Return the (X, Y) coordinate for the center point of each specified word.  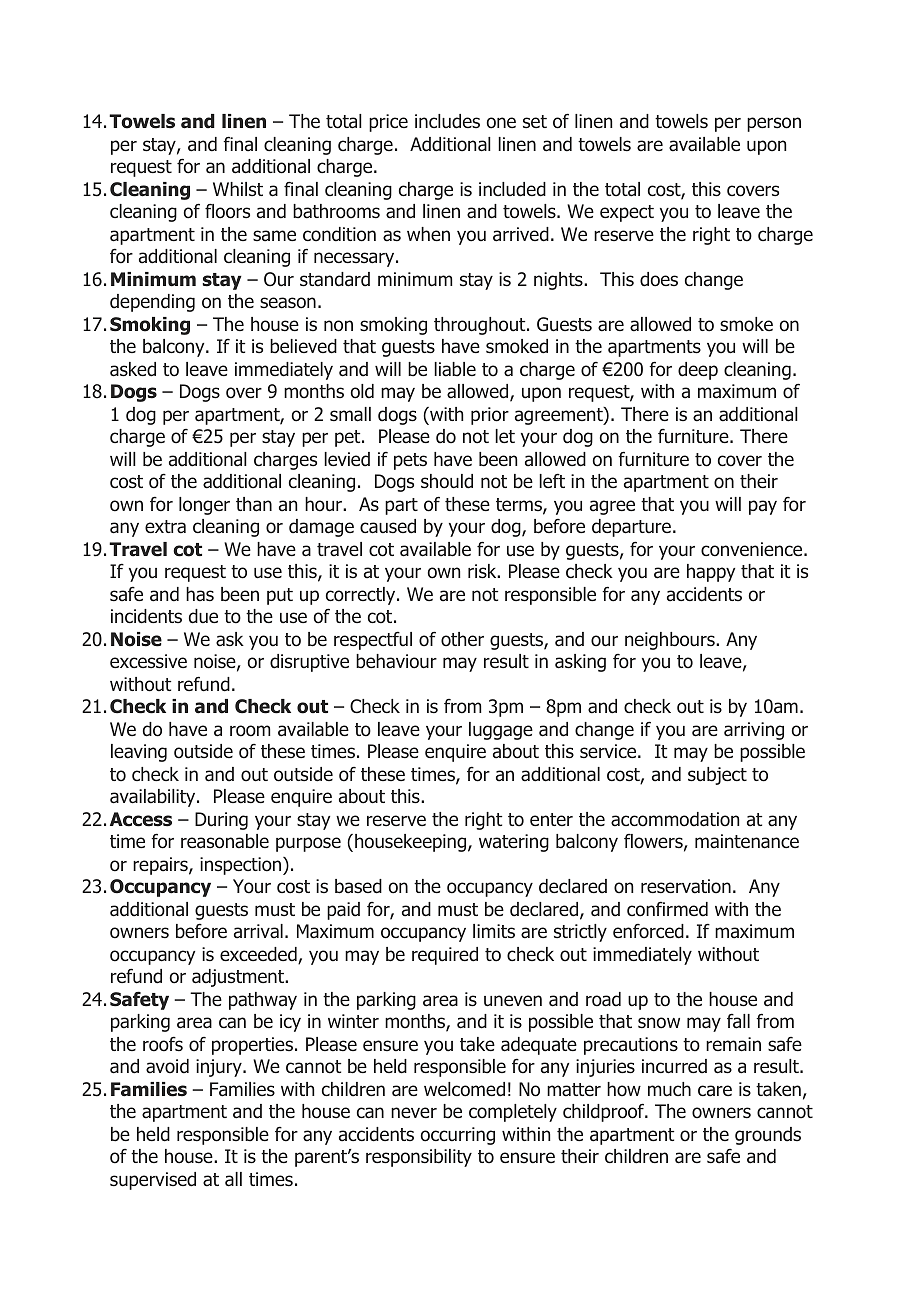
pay (763, 507)
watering (514, 843)
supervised (153, 1181)
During (221, 821)
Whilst (238, 189)
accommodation (675, 819)
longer (204, 506)
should (447, 481)
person (774, 124)
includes (447, 121)
